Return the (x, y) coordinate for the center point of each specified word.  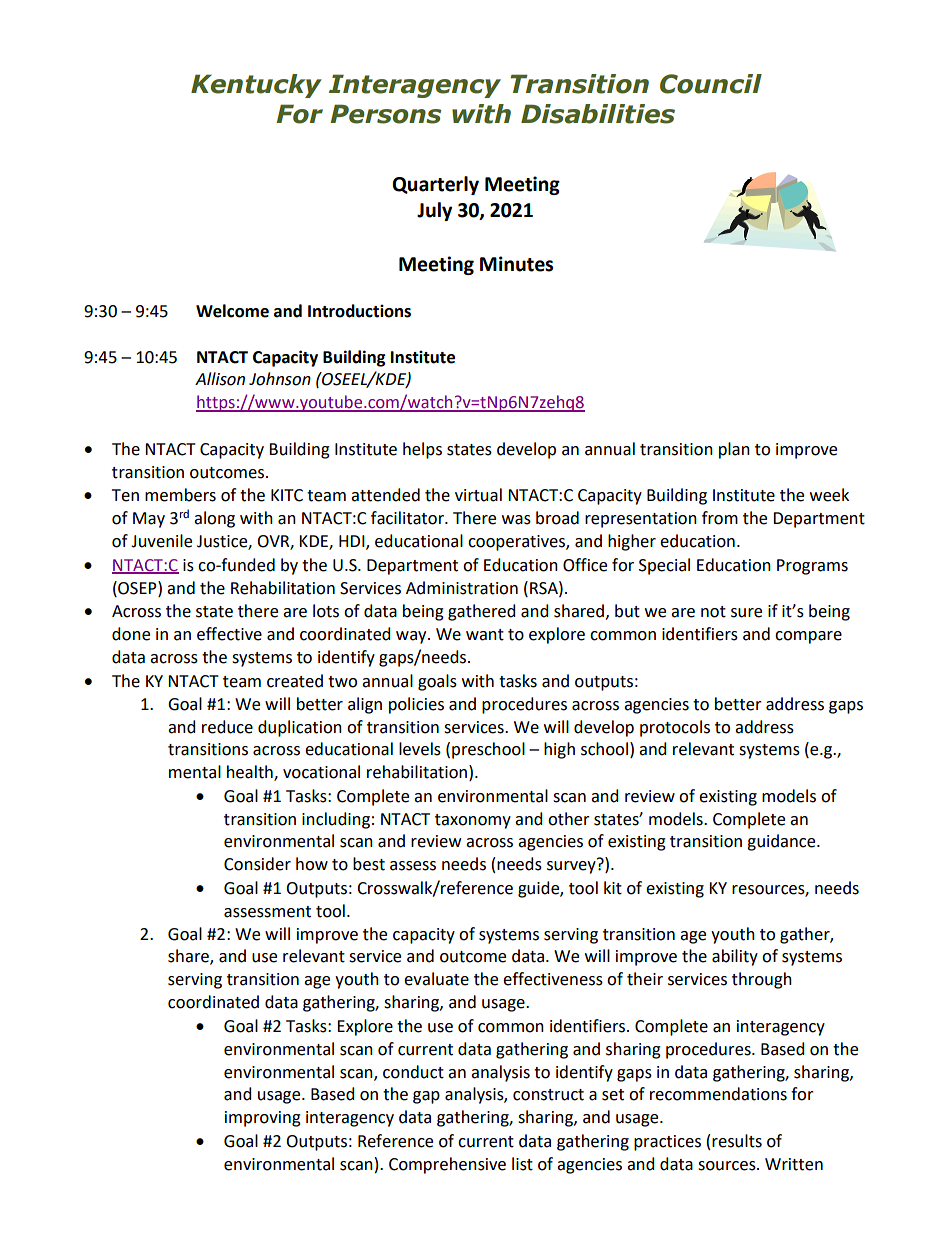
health (251, 773)
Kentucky (256, 86)
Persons (385, 114)
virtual (478, 495)
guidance (782, 842)
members (180, 495)
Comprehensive (447, 1165)
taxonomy (473, 821)
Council (711, 84)
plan (734, 450)
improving (263, 1119)
